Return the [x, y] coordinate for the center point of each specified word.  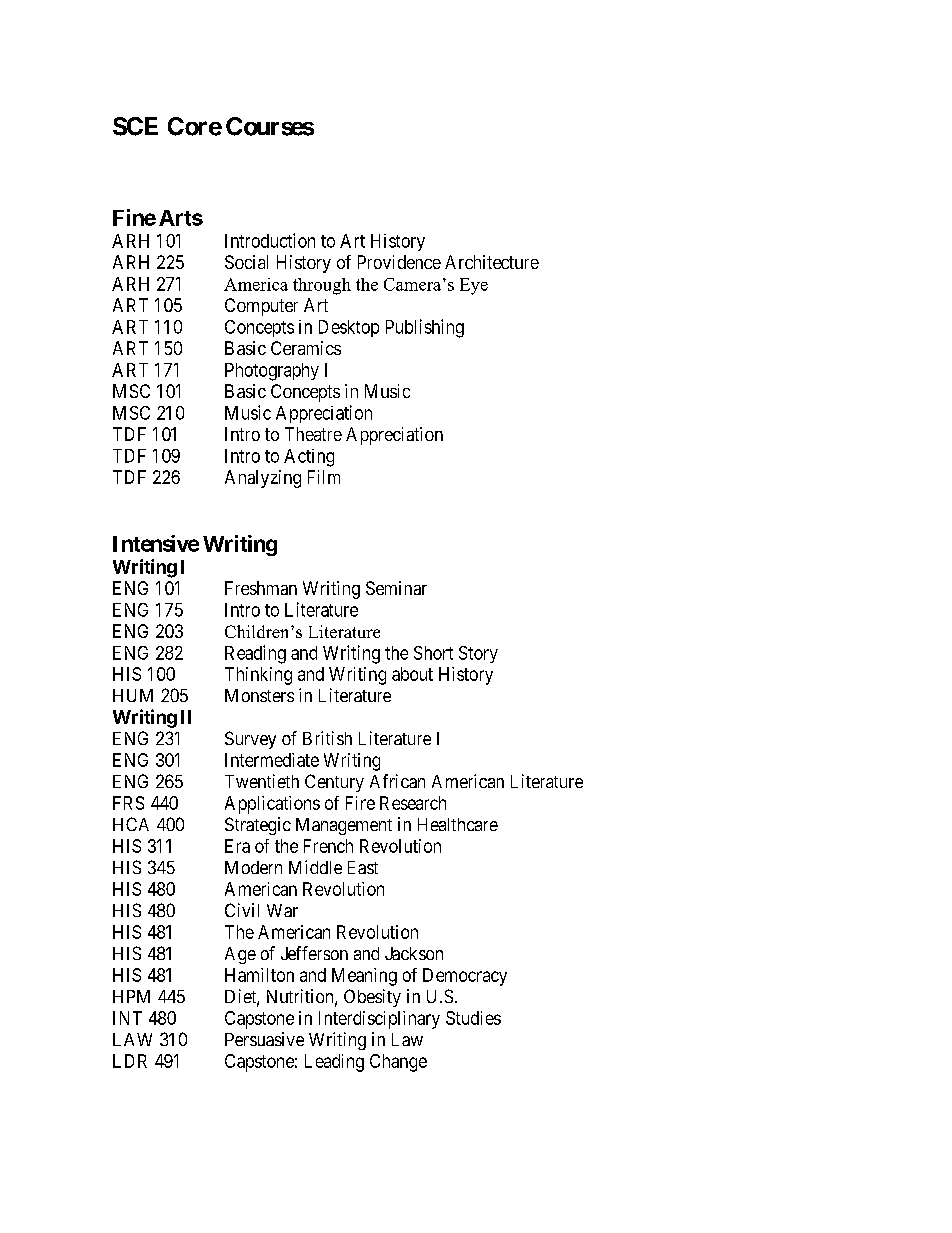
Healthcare [458, 824]
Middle [315, 867]
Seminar [396, 588]
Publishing [425, 328]
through [322, 286]
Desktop [349, 328]
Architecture [492, 262]
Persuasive [264, 1039]
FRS [128, 803]
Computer [261, 307]
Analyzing [263, 479]
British [327, 738]
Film [324, 477]
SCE [135, 126]
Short [433, 653]
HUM [133, 695]
